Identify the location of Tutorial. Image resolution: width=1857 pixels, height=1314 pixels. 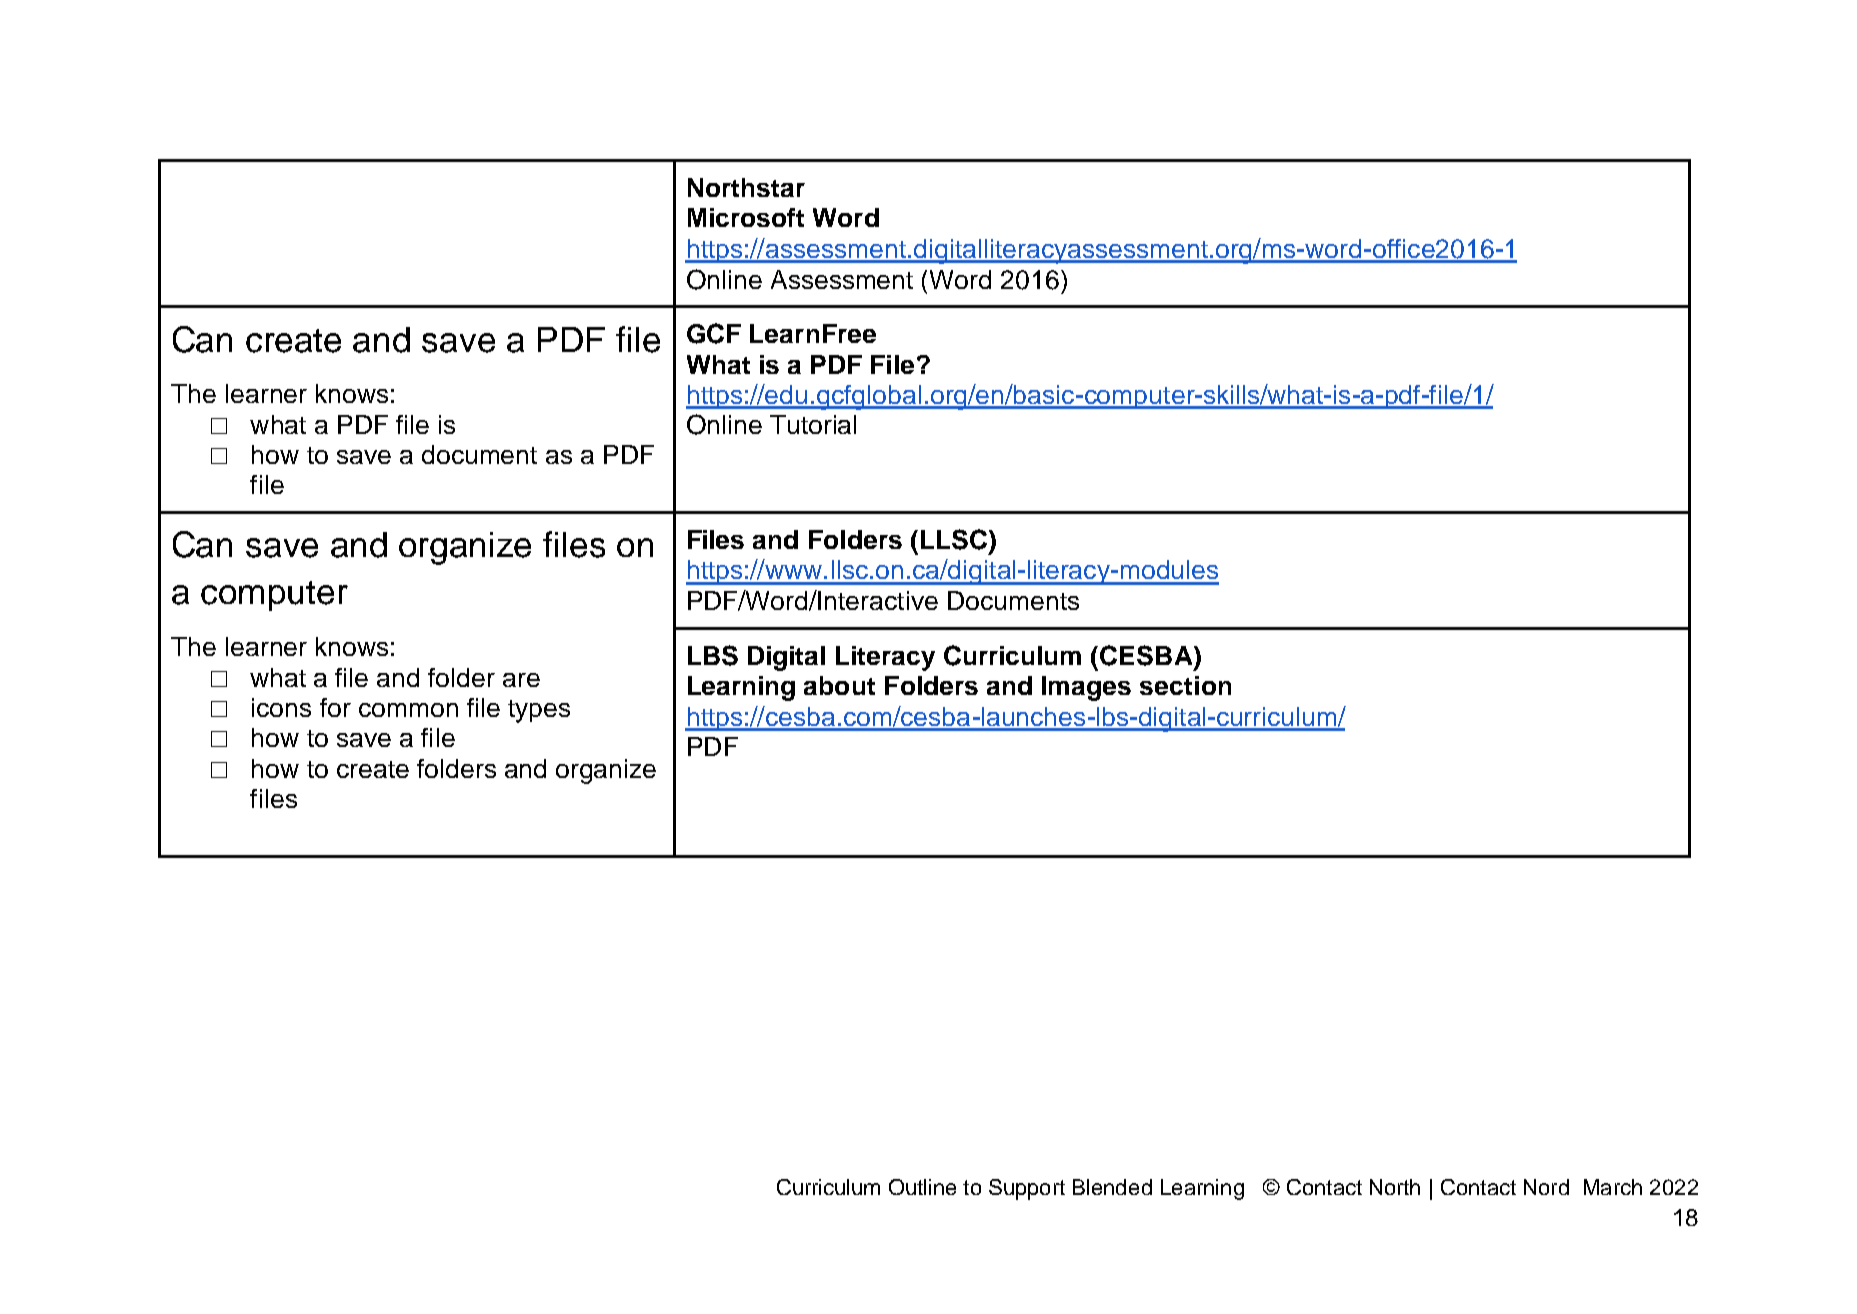
(813, 424).
